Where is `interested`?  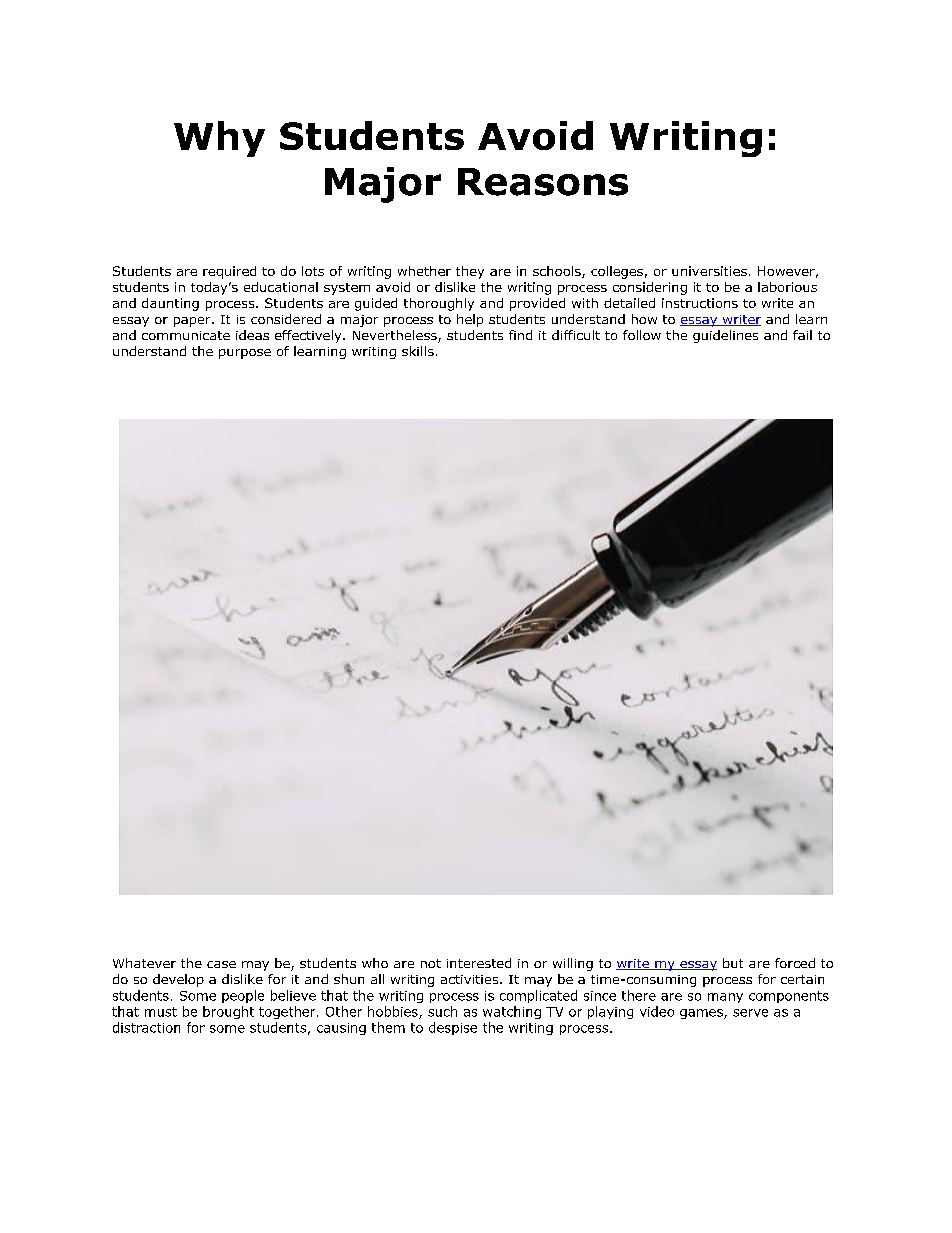
interested is located at coordinates (479, 963).
